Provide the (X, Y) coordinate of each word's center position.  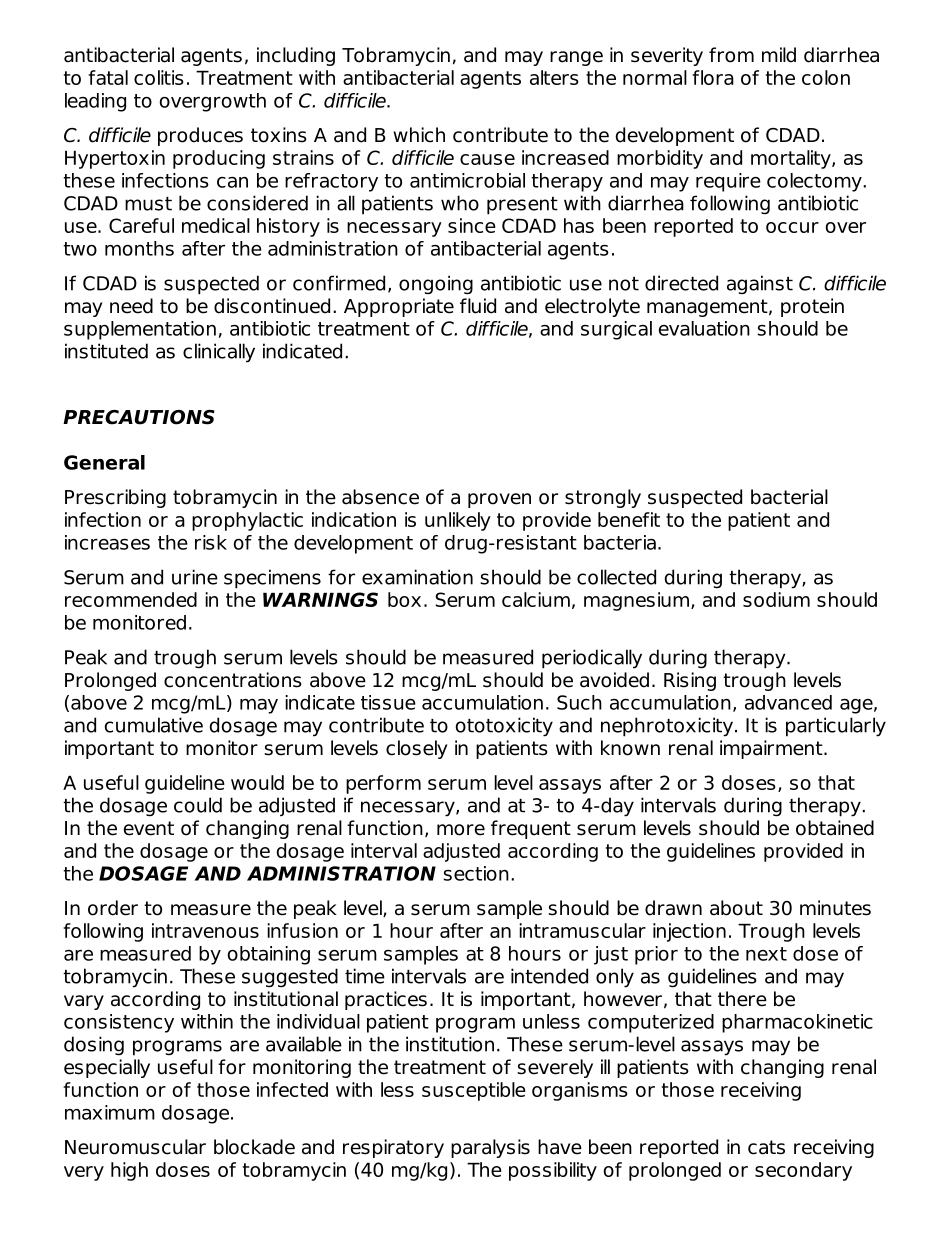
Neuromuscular (135, 1147)
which (419, 135)
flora (713, 77)
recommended (131, 599)
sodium (776, 599)
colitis (159, 77)
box (404, 599)
